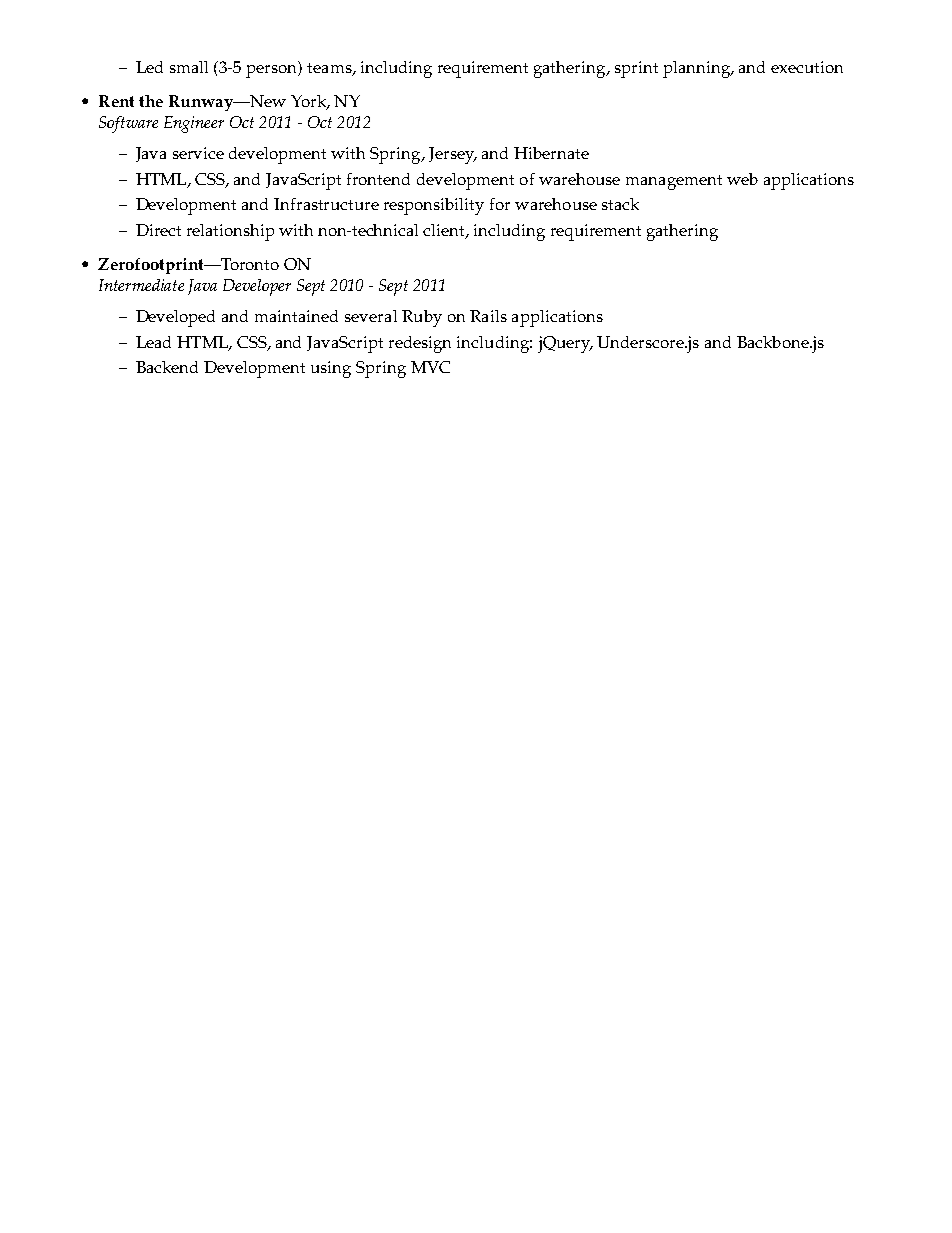  I want to click on MVC, so click(430, 367).
